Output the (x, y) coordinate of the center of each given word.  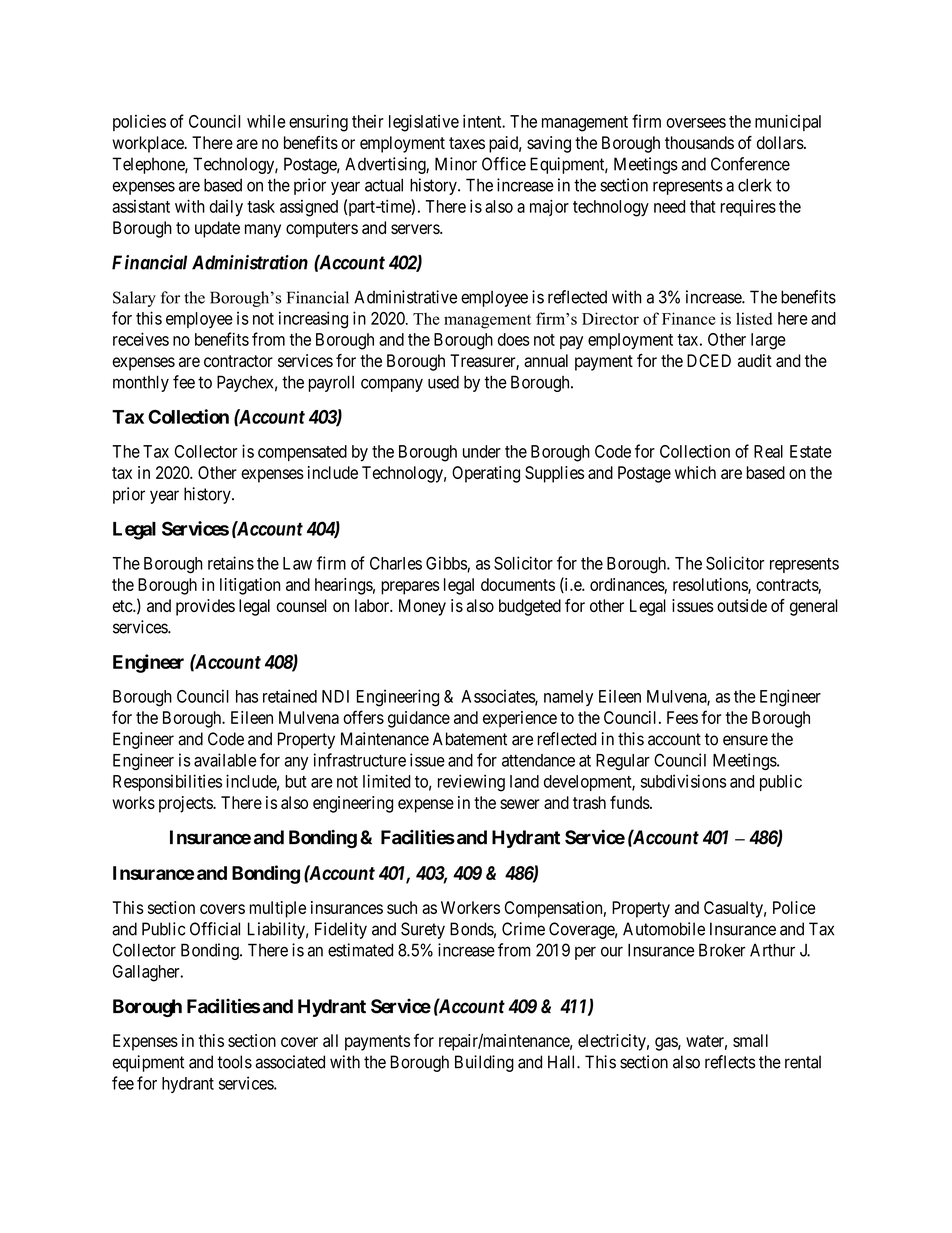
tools (234, 1062)
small (750, 1040)
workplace (149, 144)
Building (484, 1063)
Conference (750, 164)
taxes (467, 143)
